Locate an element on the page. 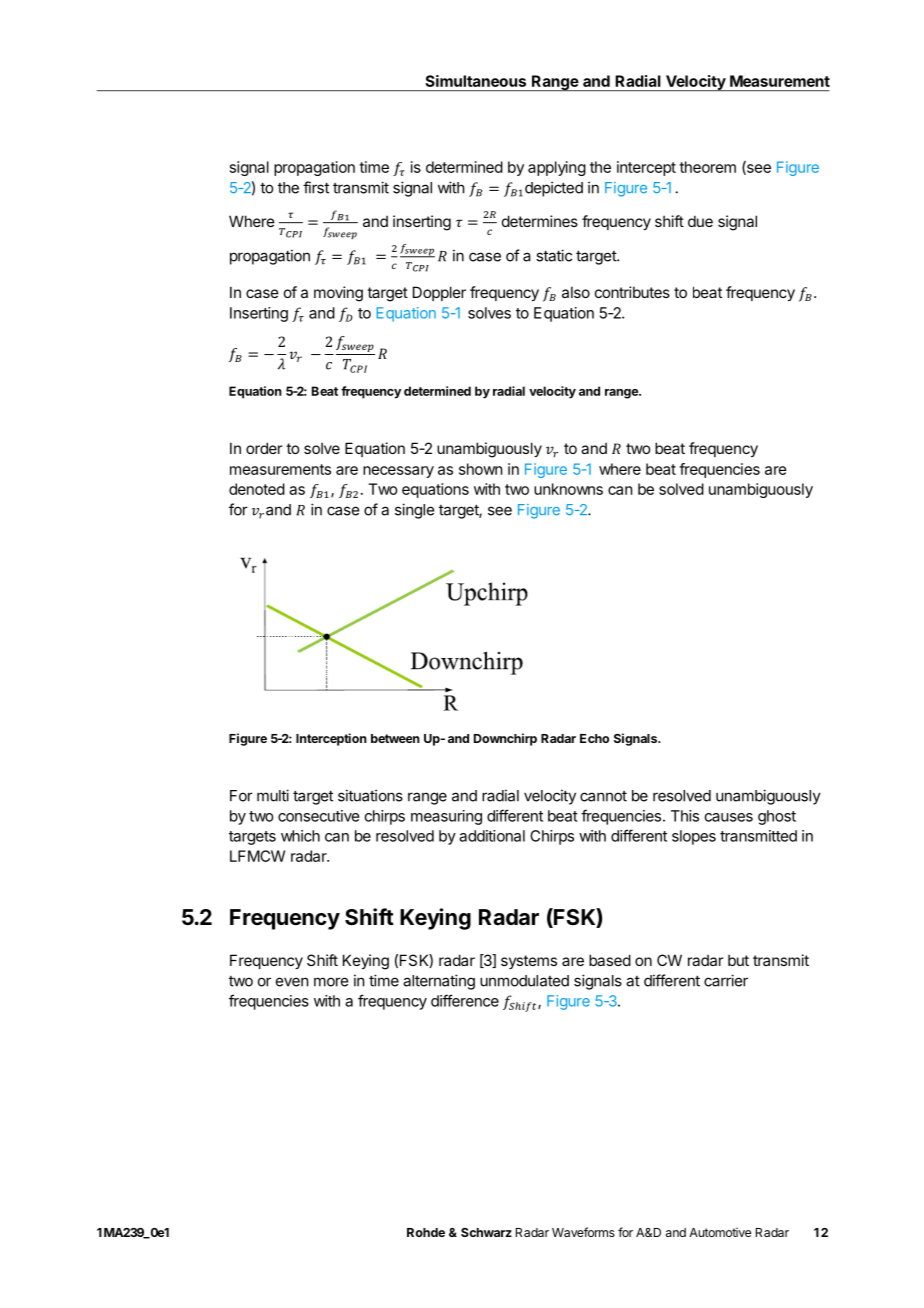  which is located at coordinates (300, 836).
